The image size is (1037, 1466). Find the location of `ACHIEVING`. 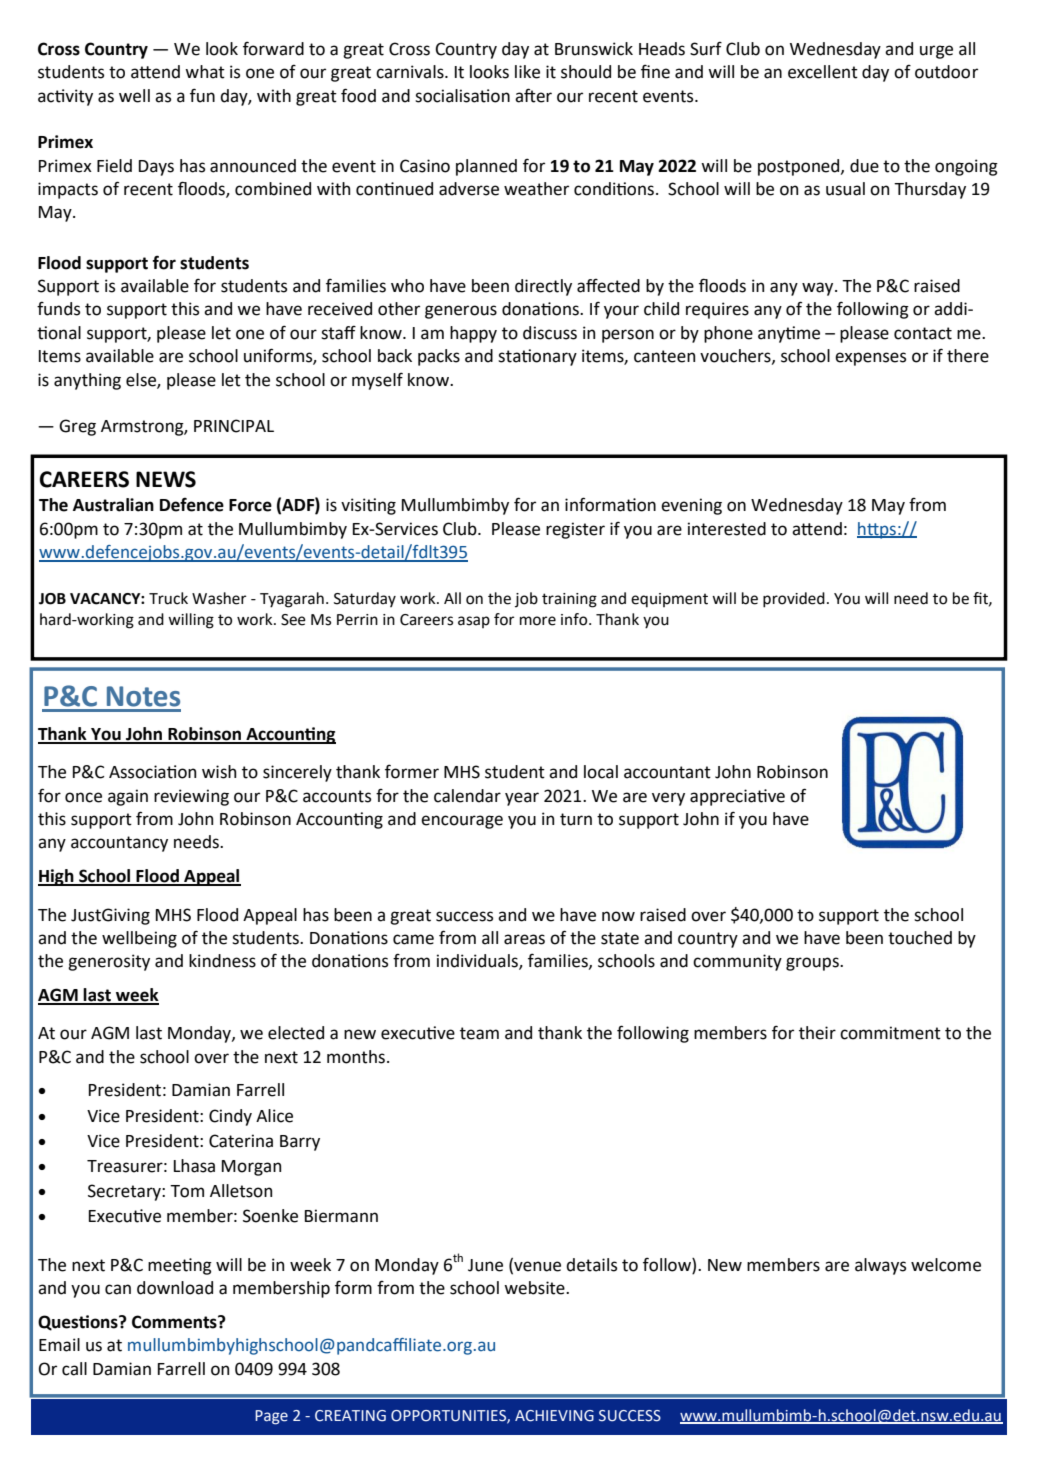

ACHIEVING is located at coordinates (554, 1416).
